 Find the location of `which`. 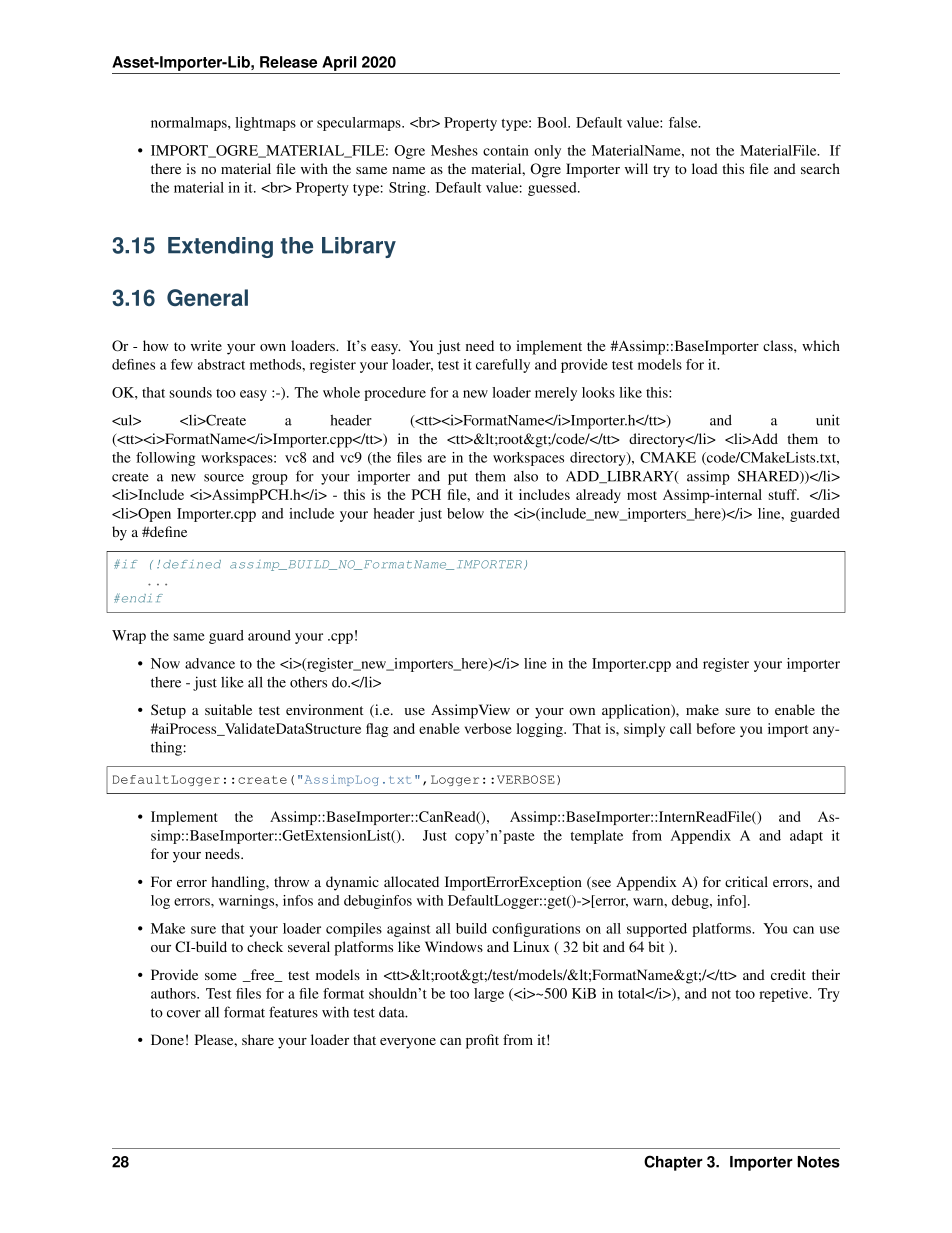

which is located at coordinates (821, 345).
